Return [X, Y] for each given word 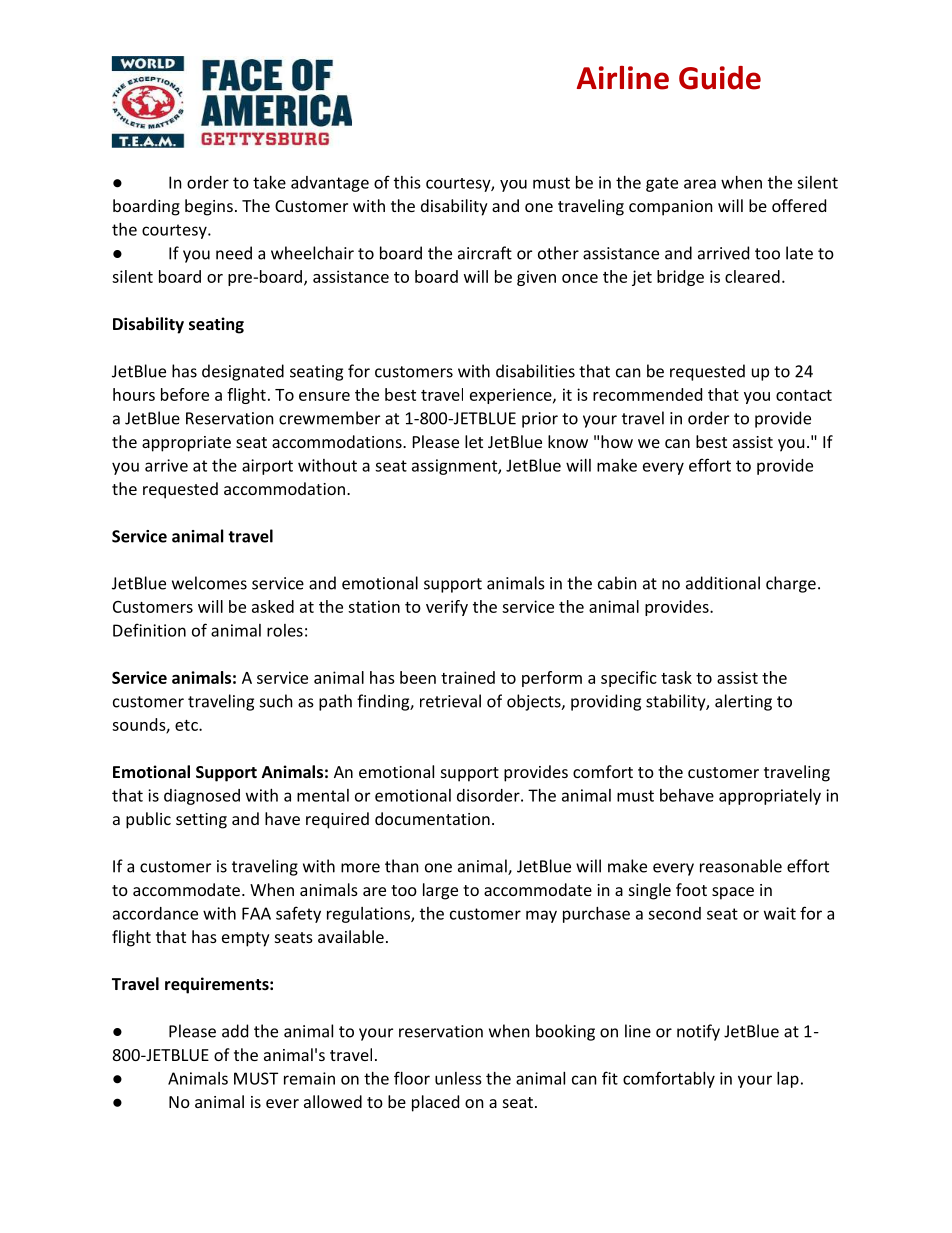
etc [187, 725]
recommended [647, 394]
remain [309, 1078]
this [407, 182]
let [474, 441]
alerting [743, 702]
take [269, 182]
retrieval [450, 701]
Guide [720, 78]
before [185, 394]
